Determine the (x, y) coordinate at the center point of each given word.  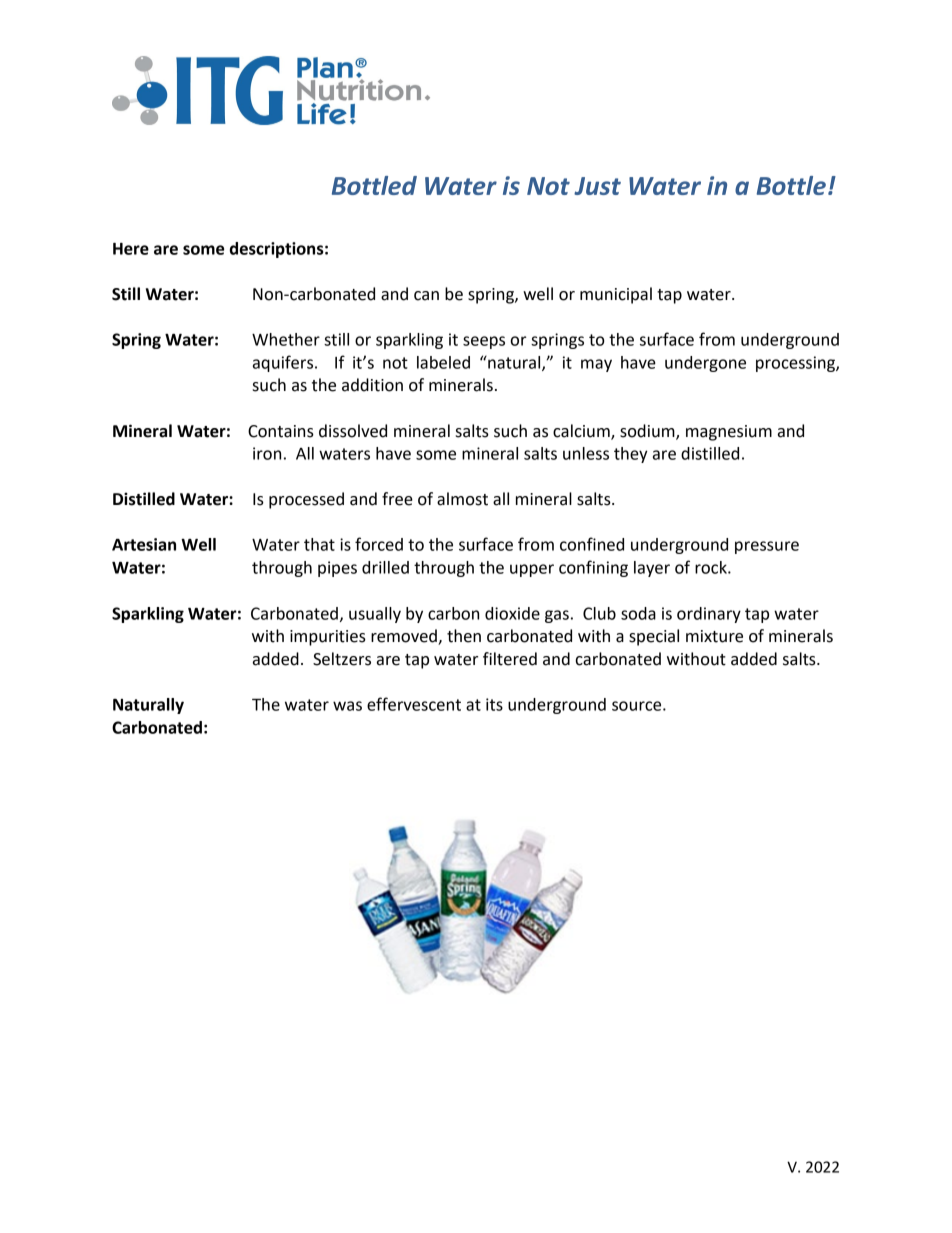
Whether (286, 339)
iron (267, 453)
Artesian (144, 544)
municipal (616, 295)
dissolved (353, 431)
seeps (484, 342)
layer (652, 569)
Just (597, 186)
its (494, 704)
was (347, 706)
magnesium (729, 433)
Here (131, 249)
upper (532, 570)
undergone (705, 364)
